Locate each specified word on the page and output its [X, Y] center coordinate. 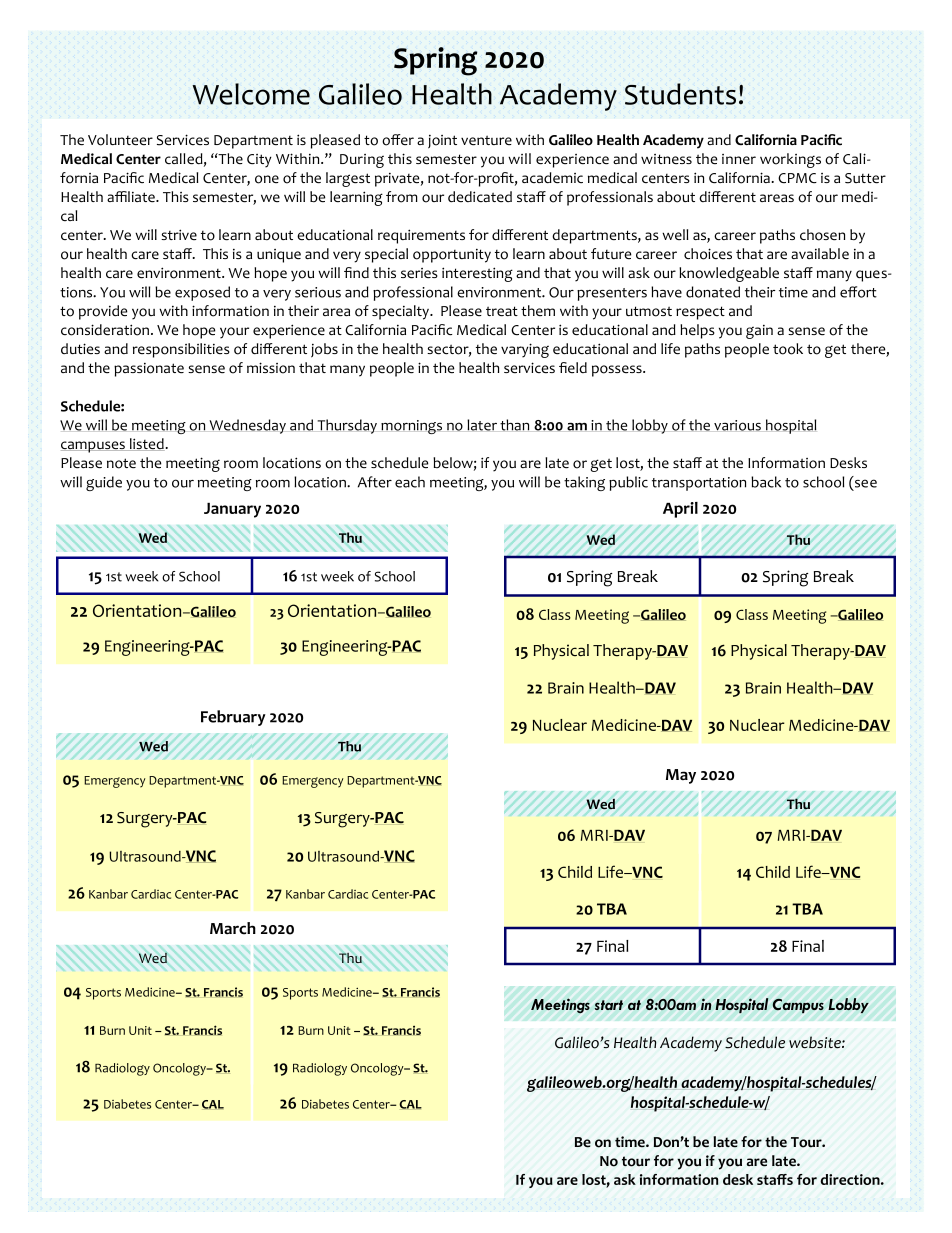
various [737, 425]
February [233, 718]
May [681, 776]
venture [486, 141]
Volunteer [120, 140]
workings [790, 160]
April [680, 510]
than [514, 425]
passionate [149, 370]
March [233, 928]
